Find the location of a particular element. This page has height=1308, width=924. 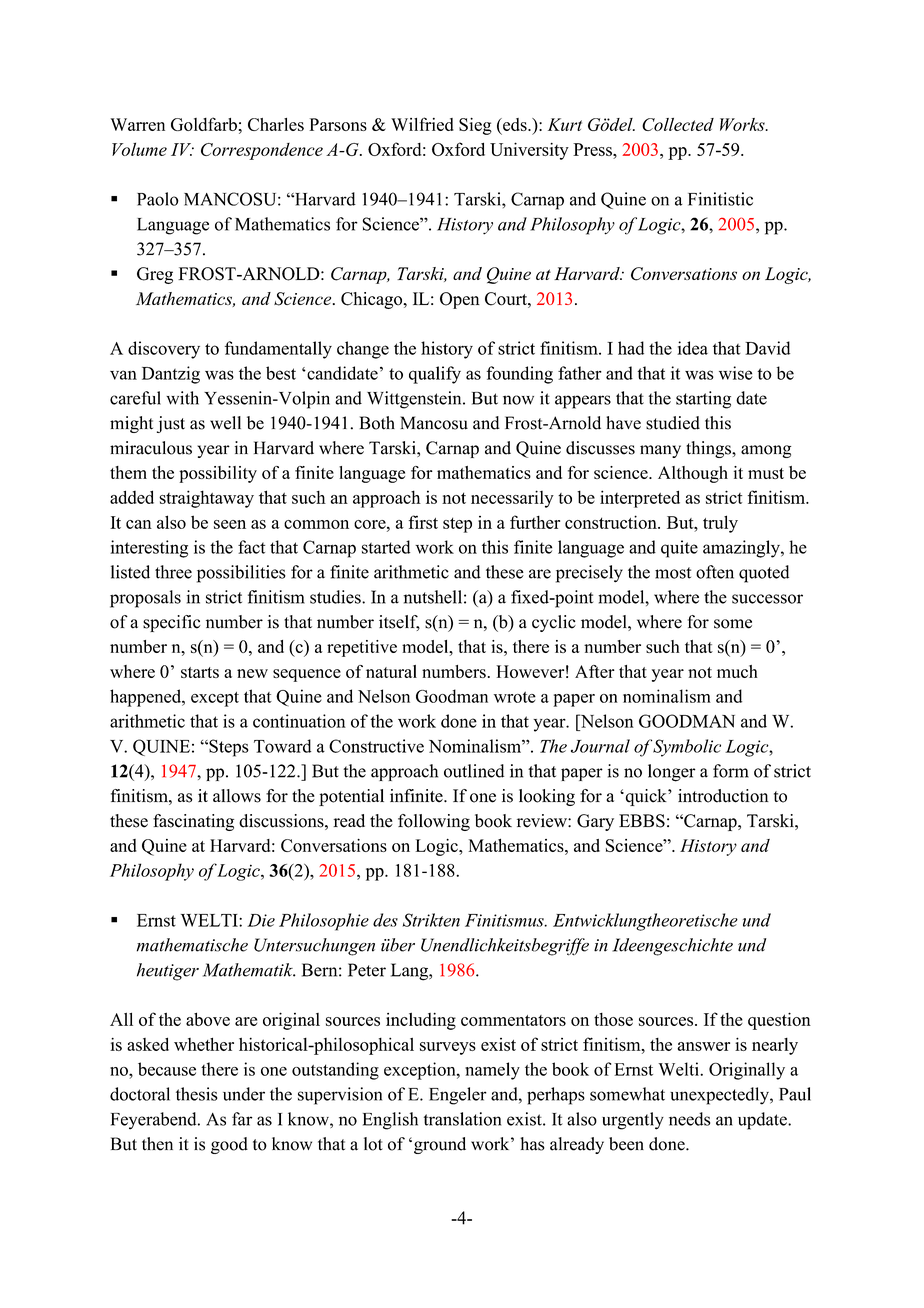

allows is located at coordinates (237, 796).
